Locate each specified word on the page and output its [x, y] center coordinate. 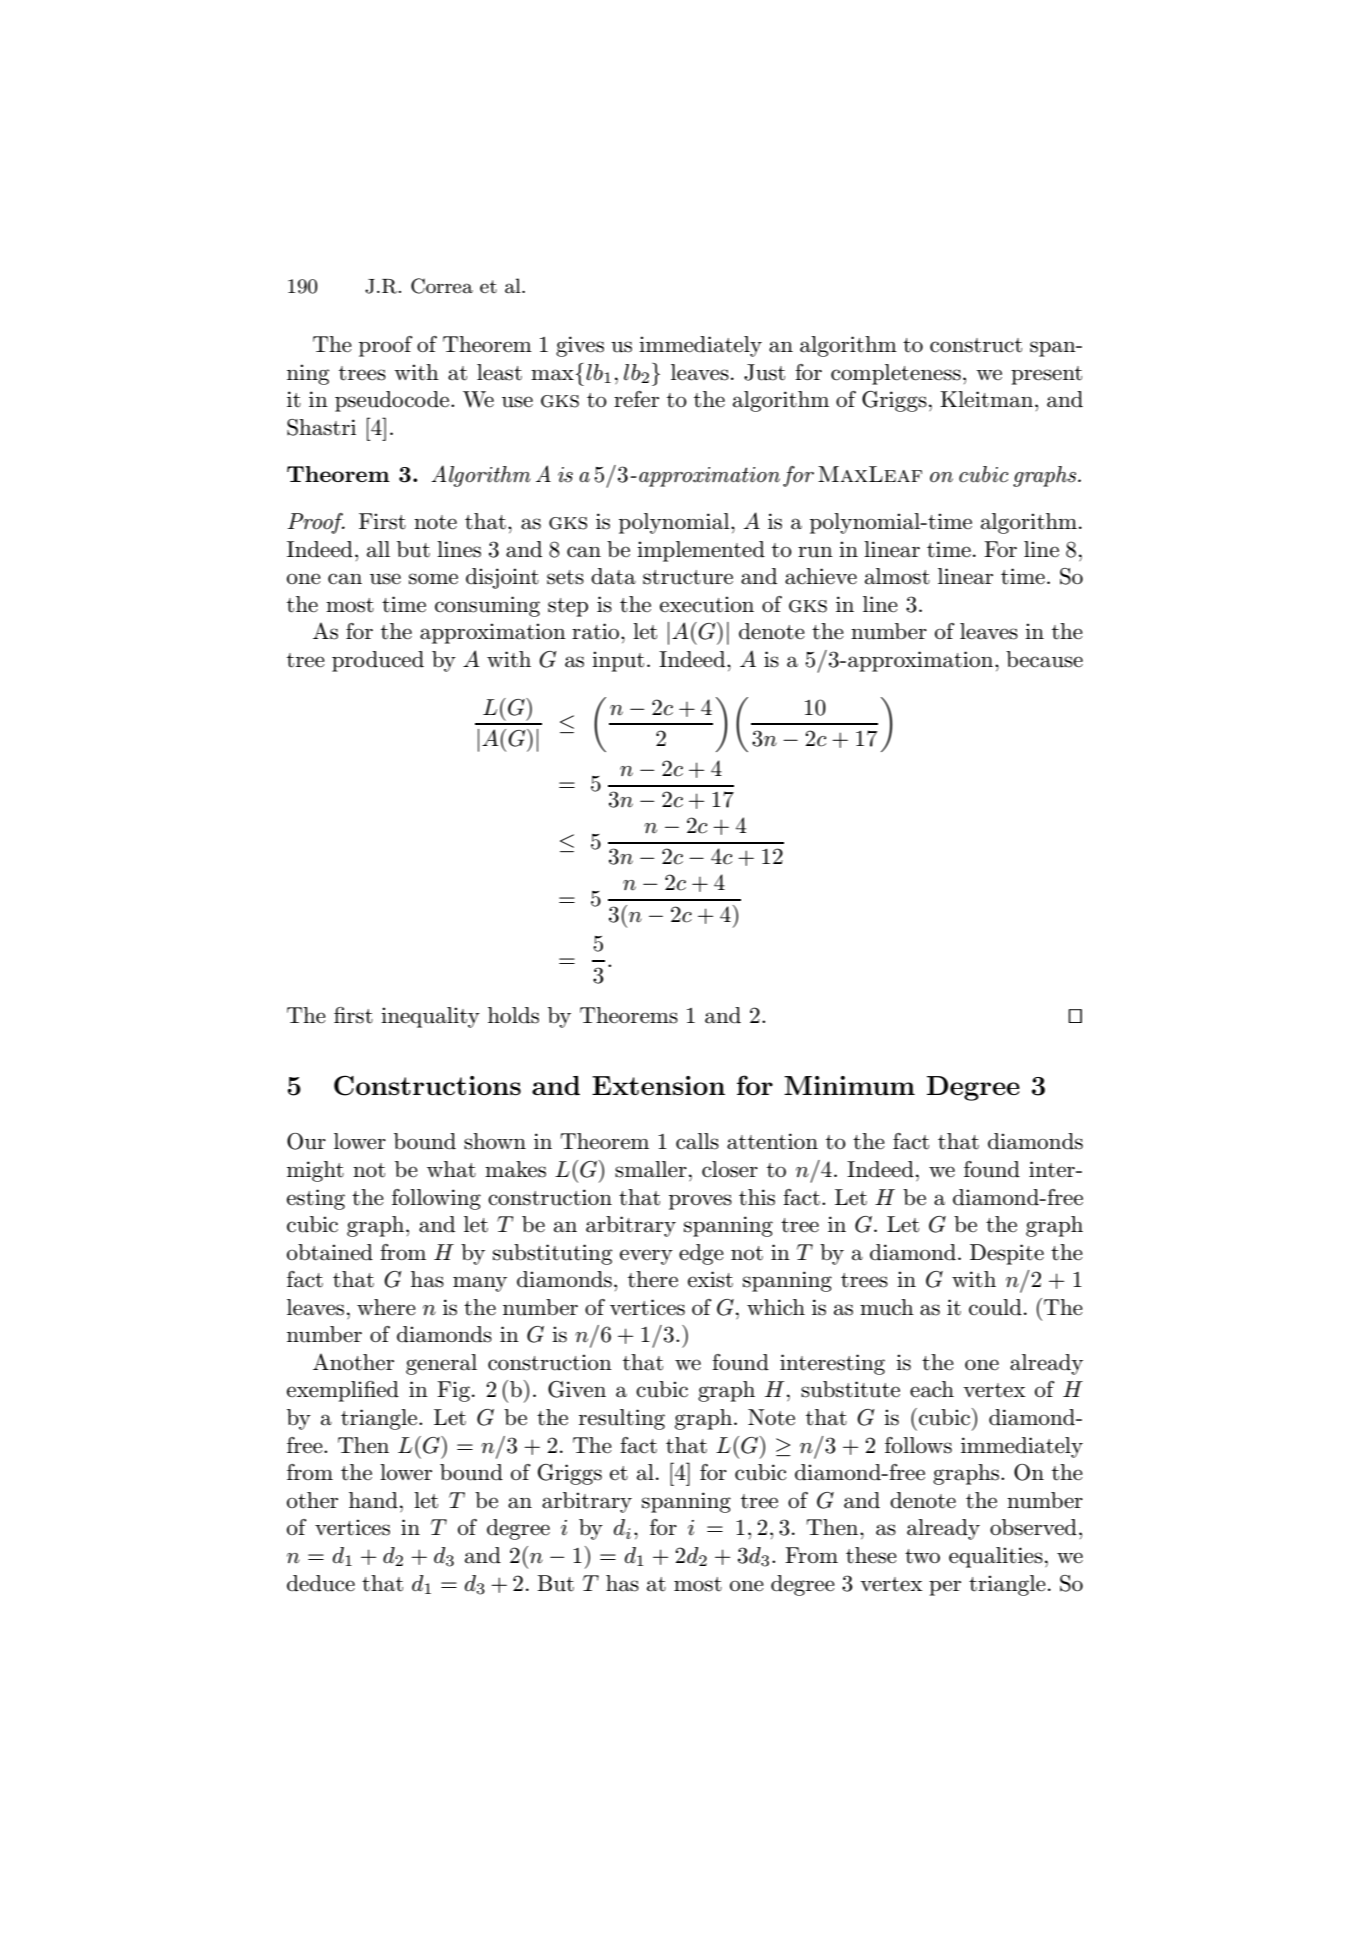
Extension [658, 1085]
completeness [896, 374]
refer [636, 399]
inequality [430, 1017]
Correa [442, 286]
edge [701, 1254]
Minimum [849, 1085]
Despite [1007, 1254]
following [436, 1199]
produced [378, 661]
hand [373, 1500]
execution [707, 604]
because [1044, 659]
